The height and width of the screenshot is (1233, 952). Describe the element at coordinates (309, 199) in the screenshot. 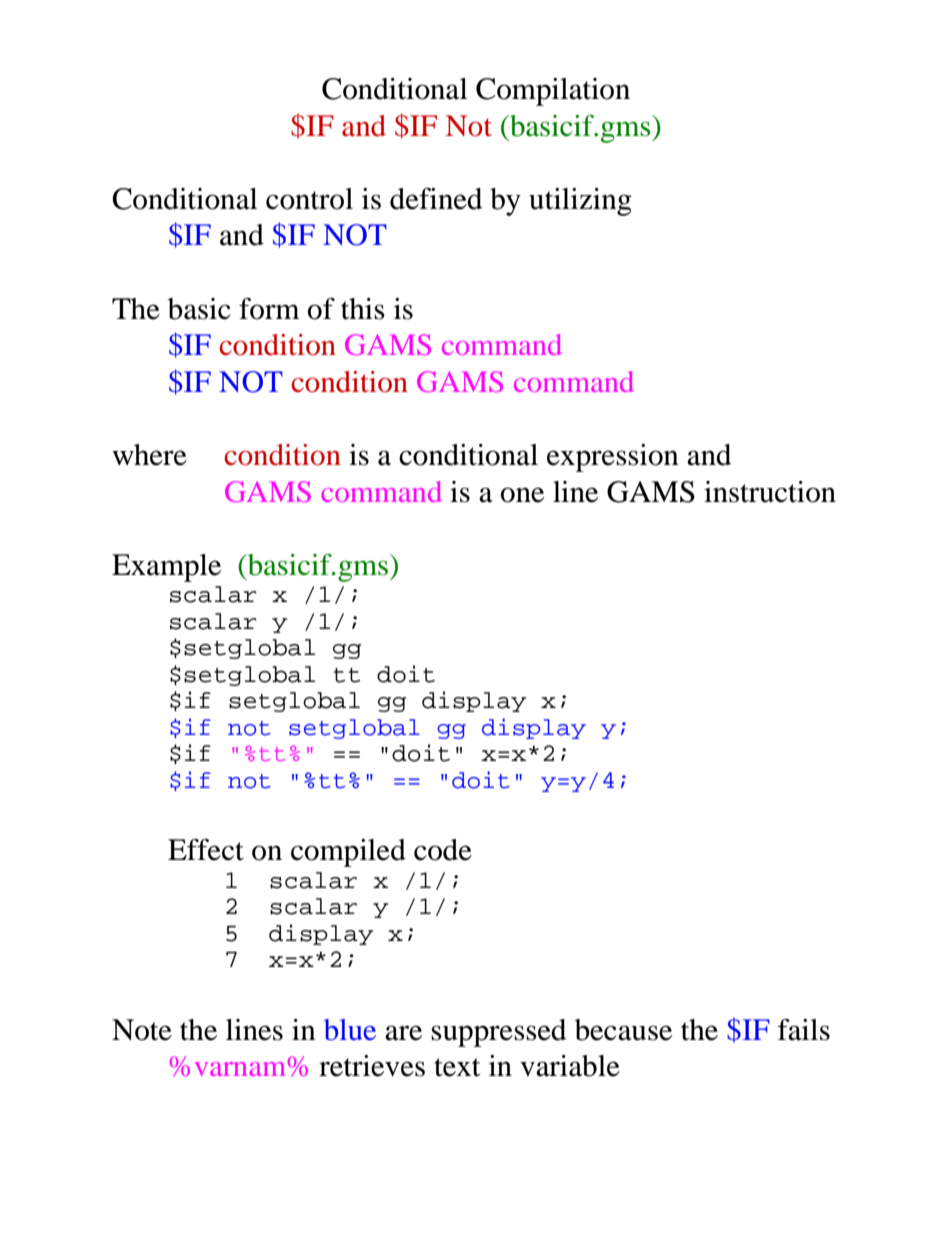

I see `control` at that location.
